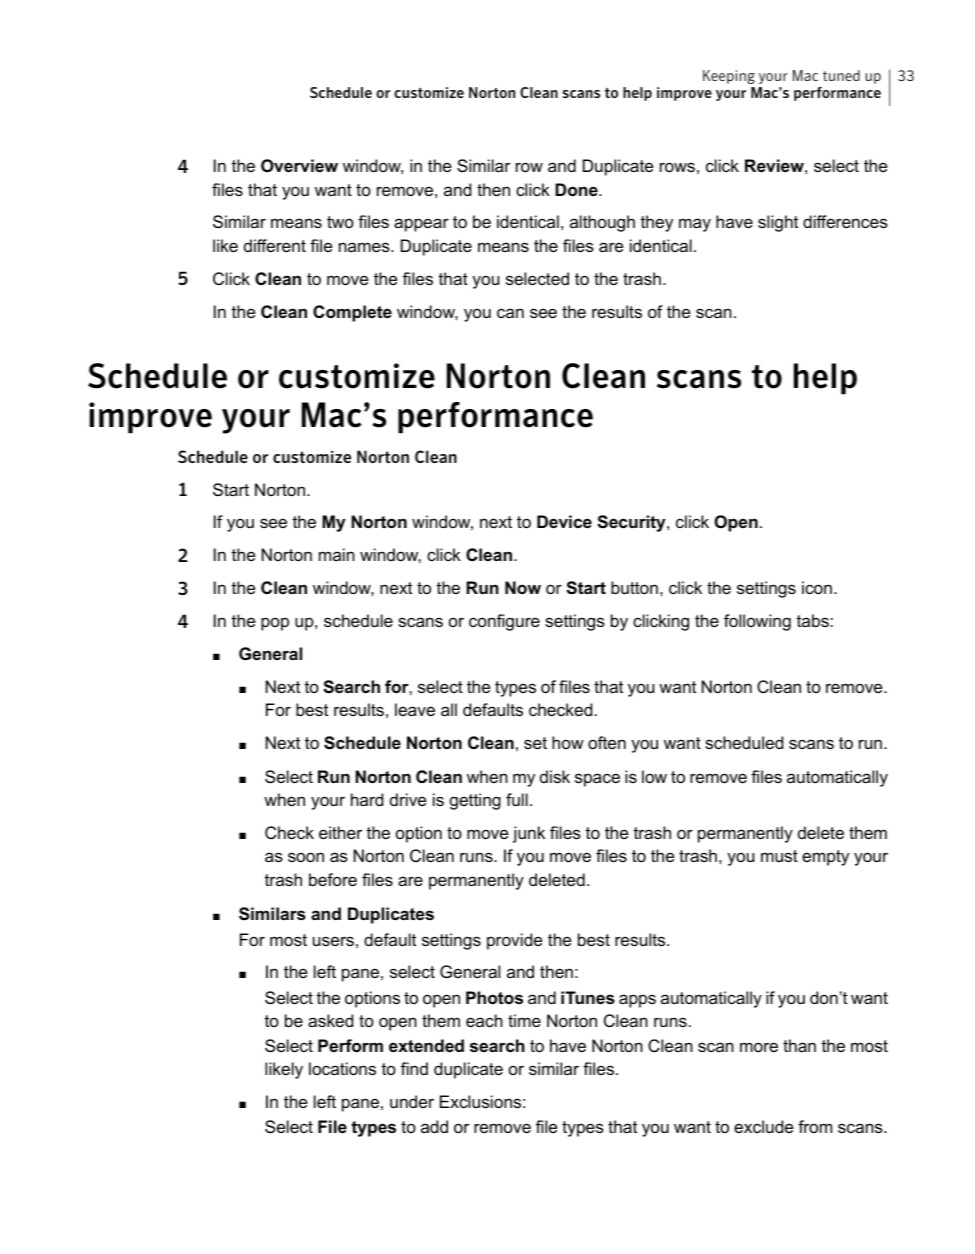 The width and height of the screenshot is (975, 1254). I want to click on locations, so click(342, 1068).
